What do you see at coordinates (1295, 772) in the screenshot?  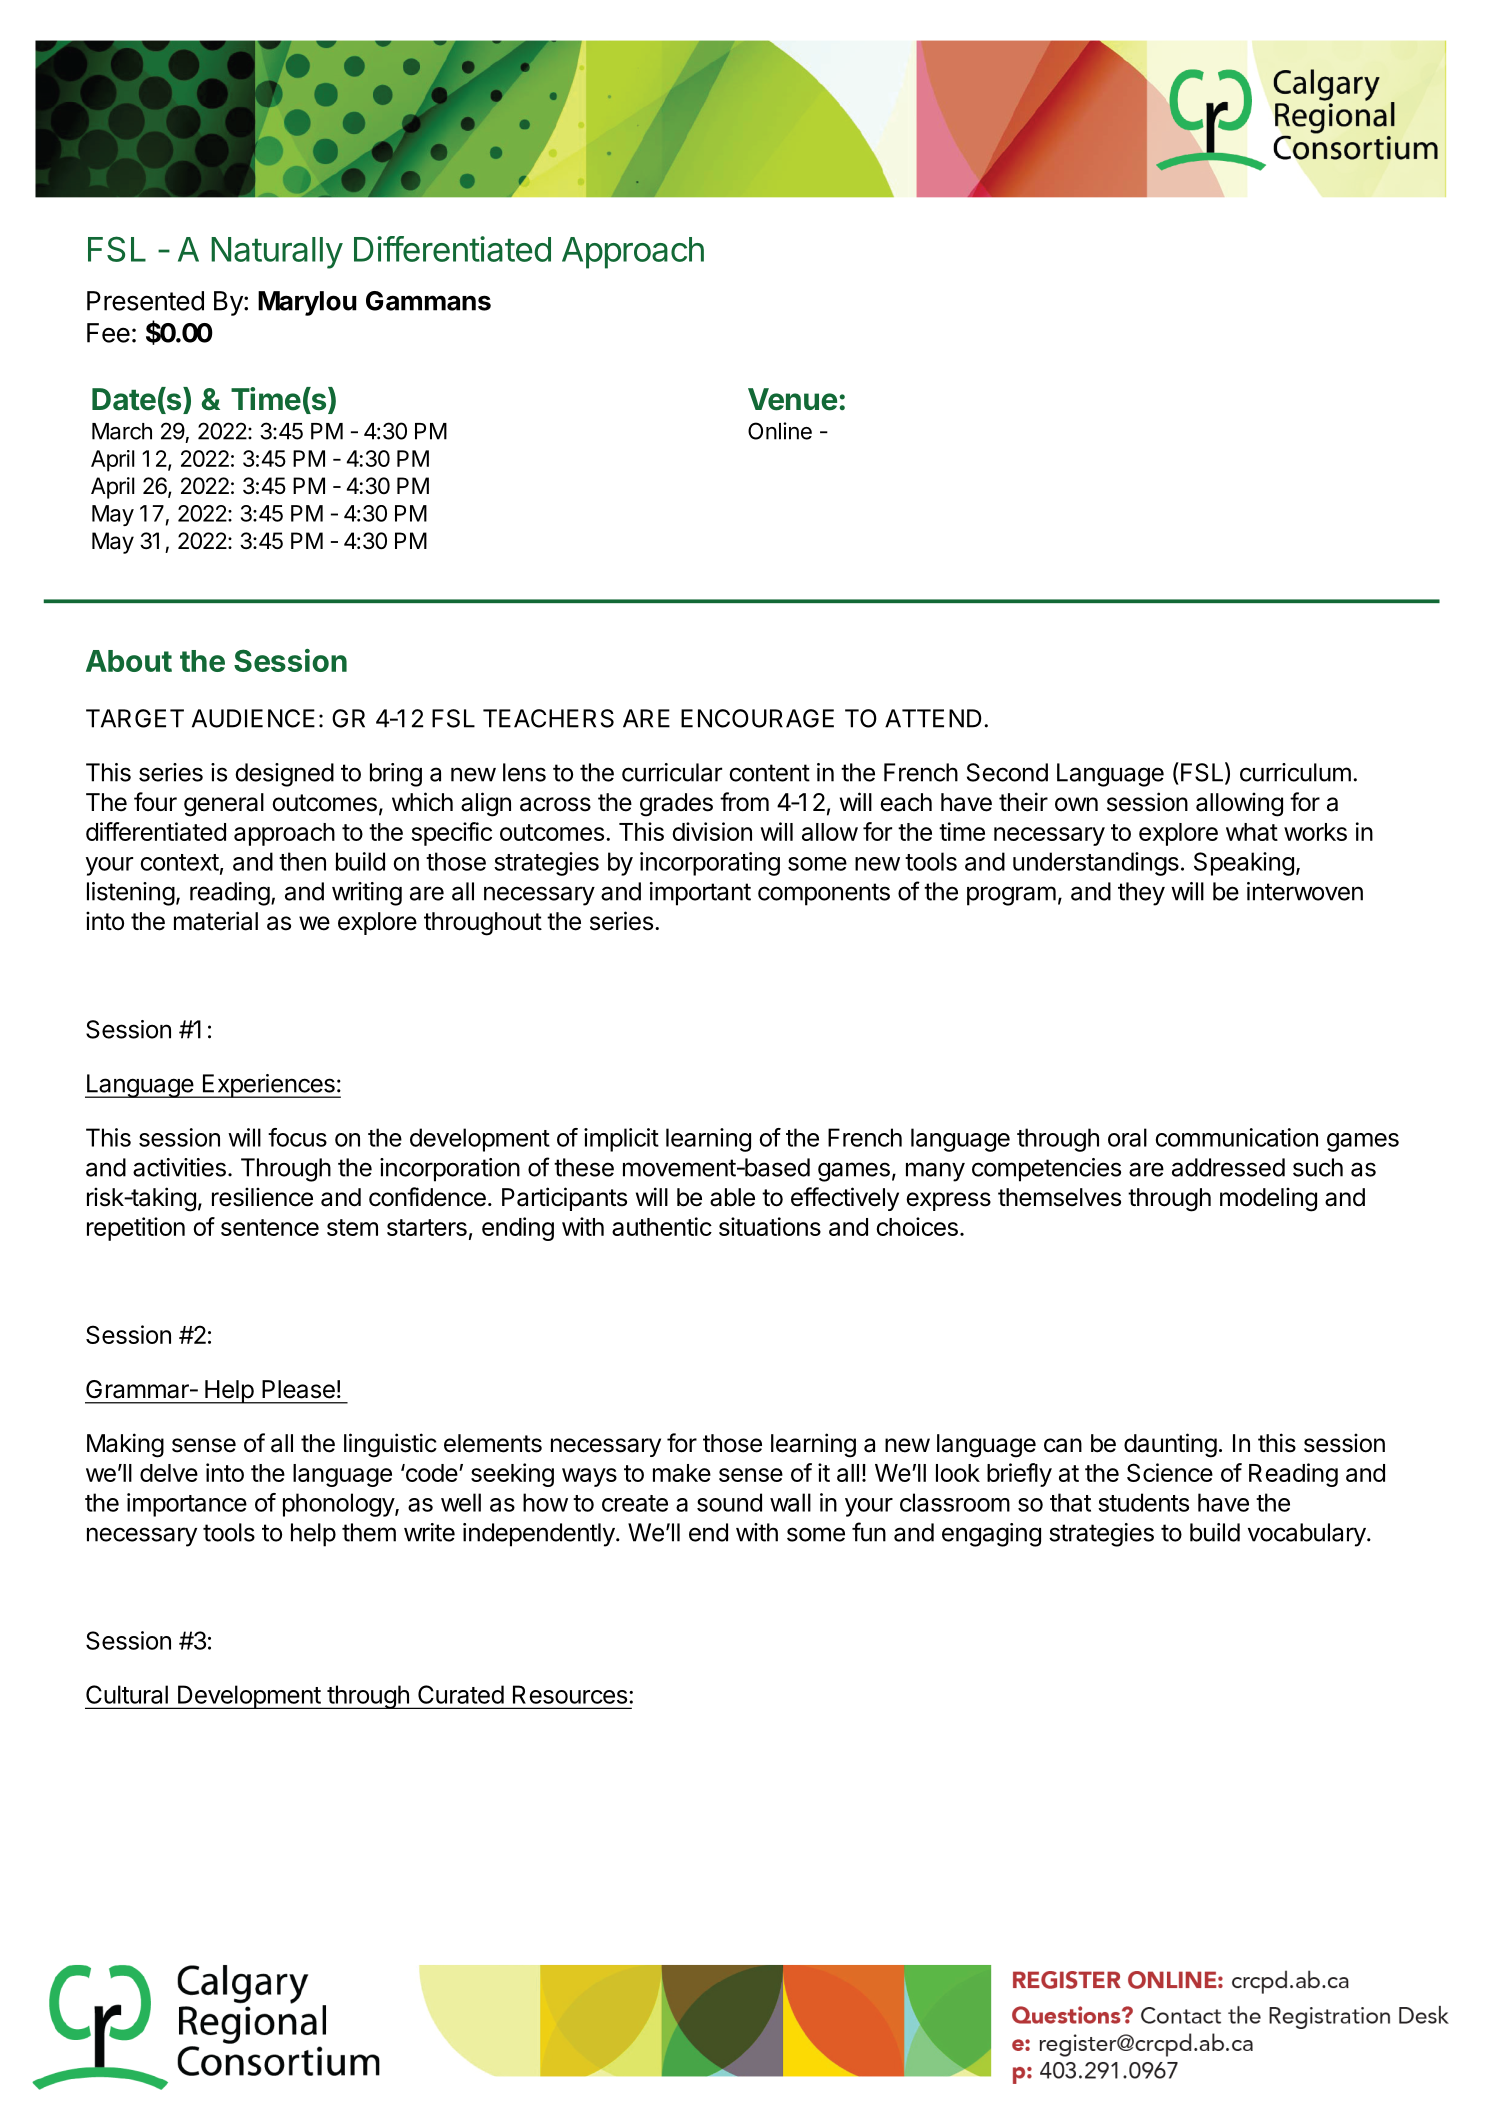 I see `curriculum` at bounding box center [1295, 772].
